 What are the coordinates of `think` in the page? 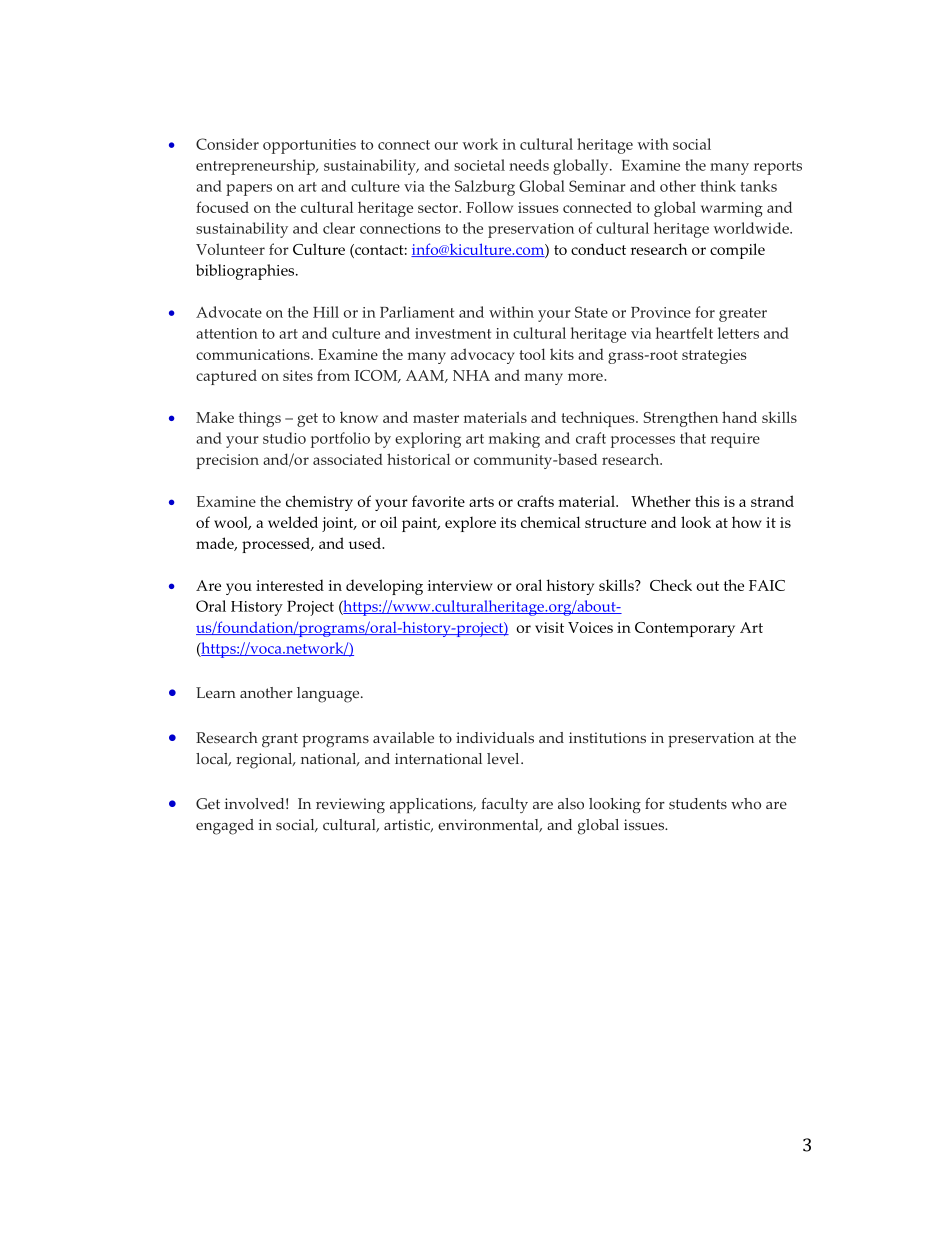 It's located at (718, 186).
